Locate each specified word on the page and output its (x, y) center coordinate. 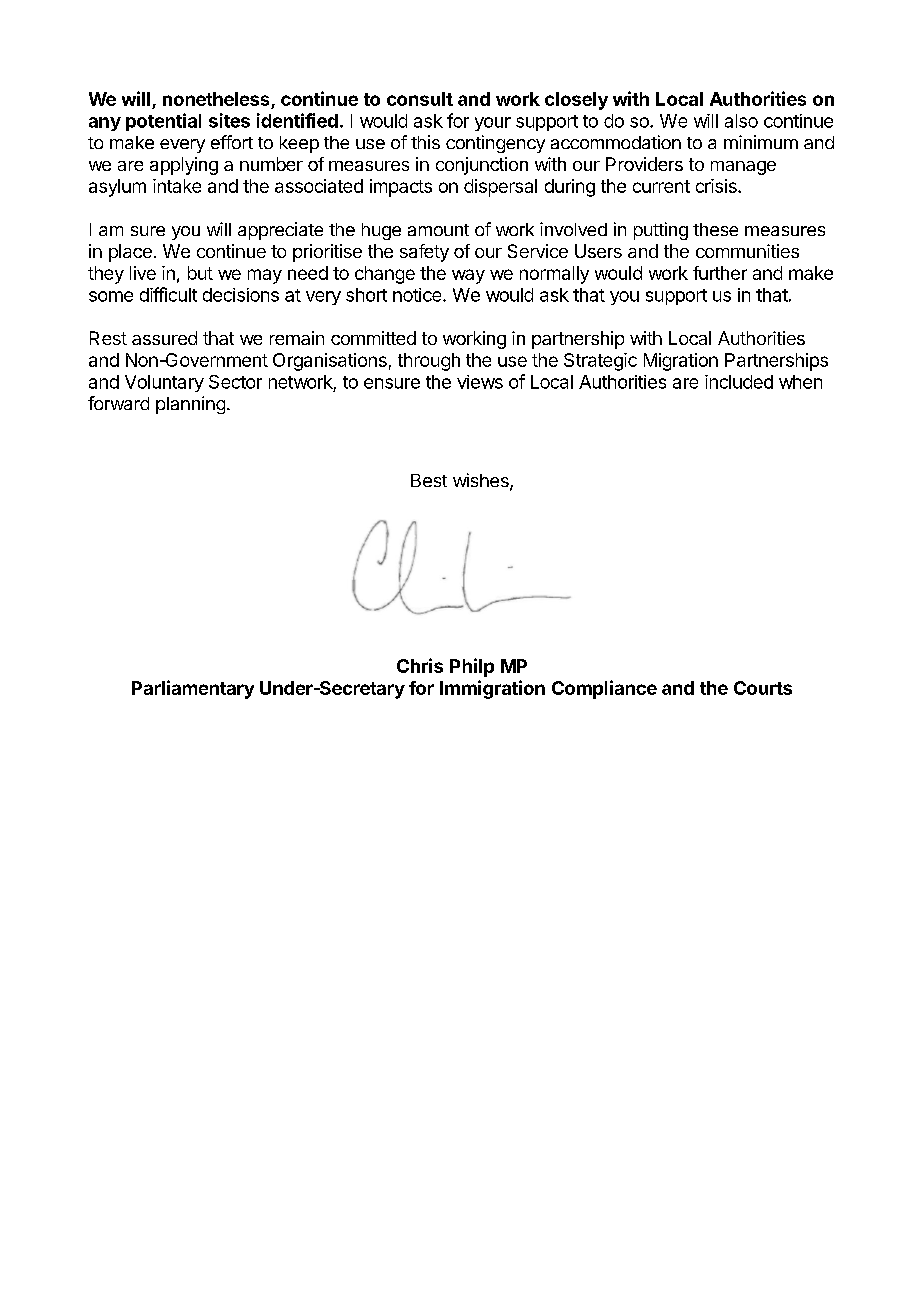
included (739, 382)
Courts (763, 688)
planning (190, 405)
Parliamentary (193, 689)
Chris (420, 665)
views (480, 382)
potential (163, 122)
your (493, 124)
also (741, 121)
